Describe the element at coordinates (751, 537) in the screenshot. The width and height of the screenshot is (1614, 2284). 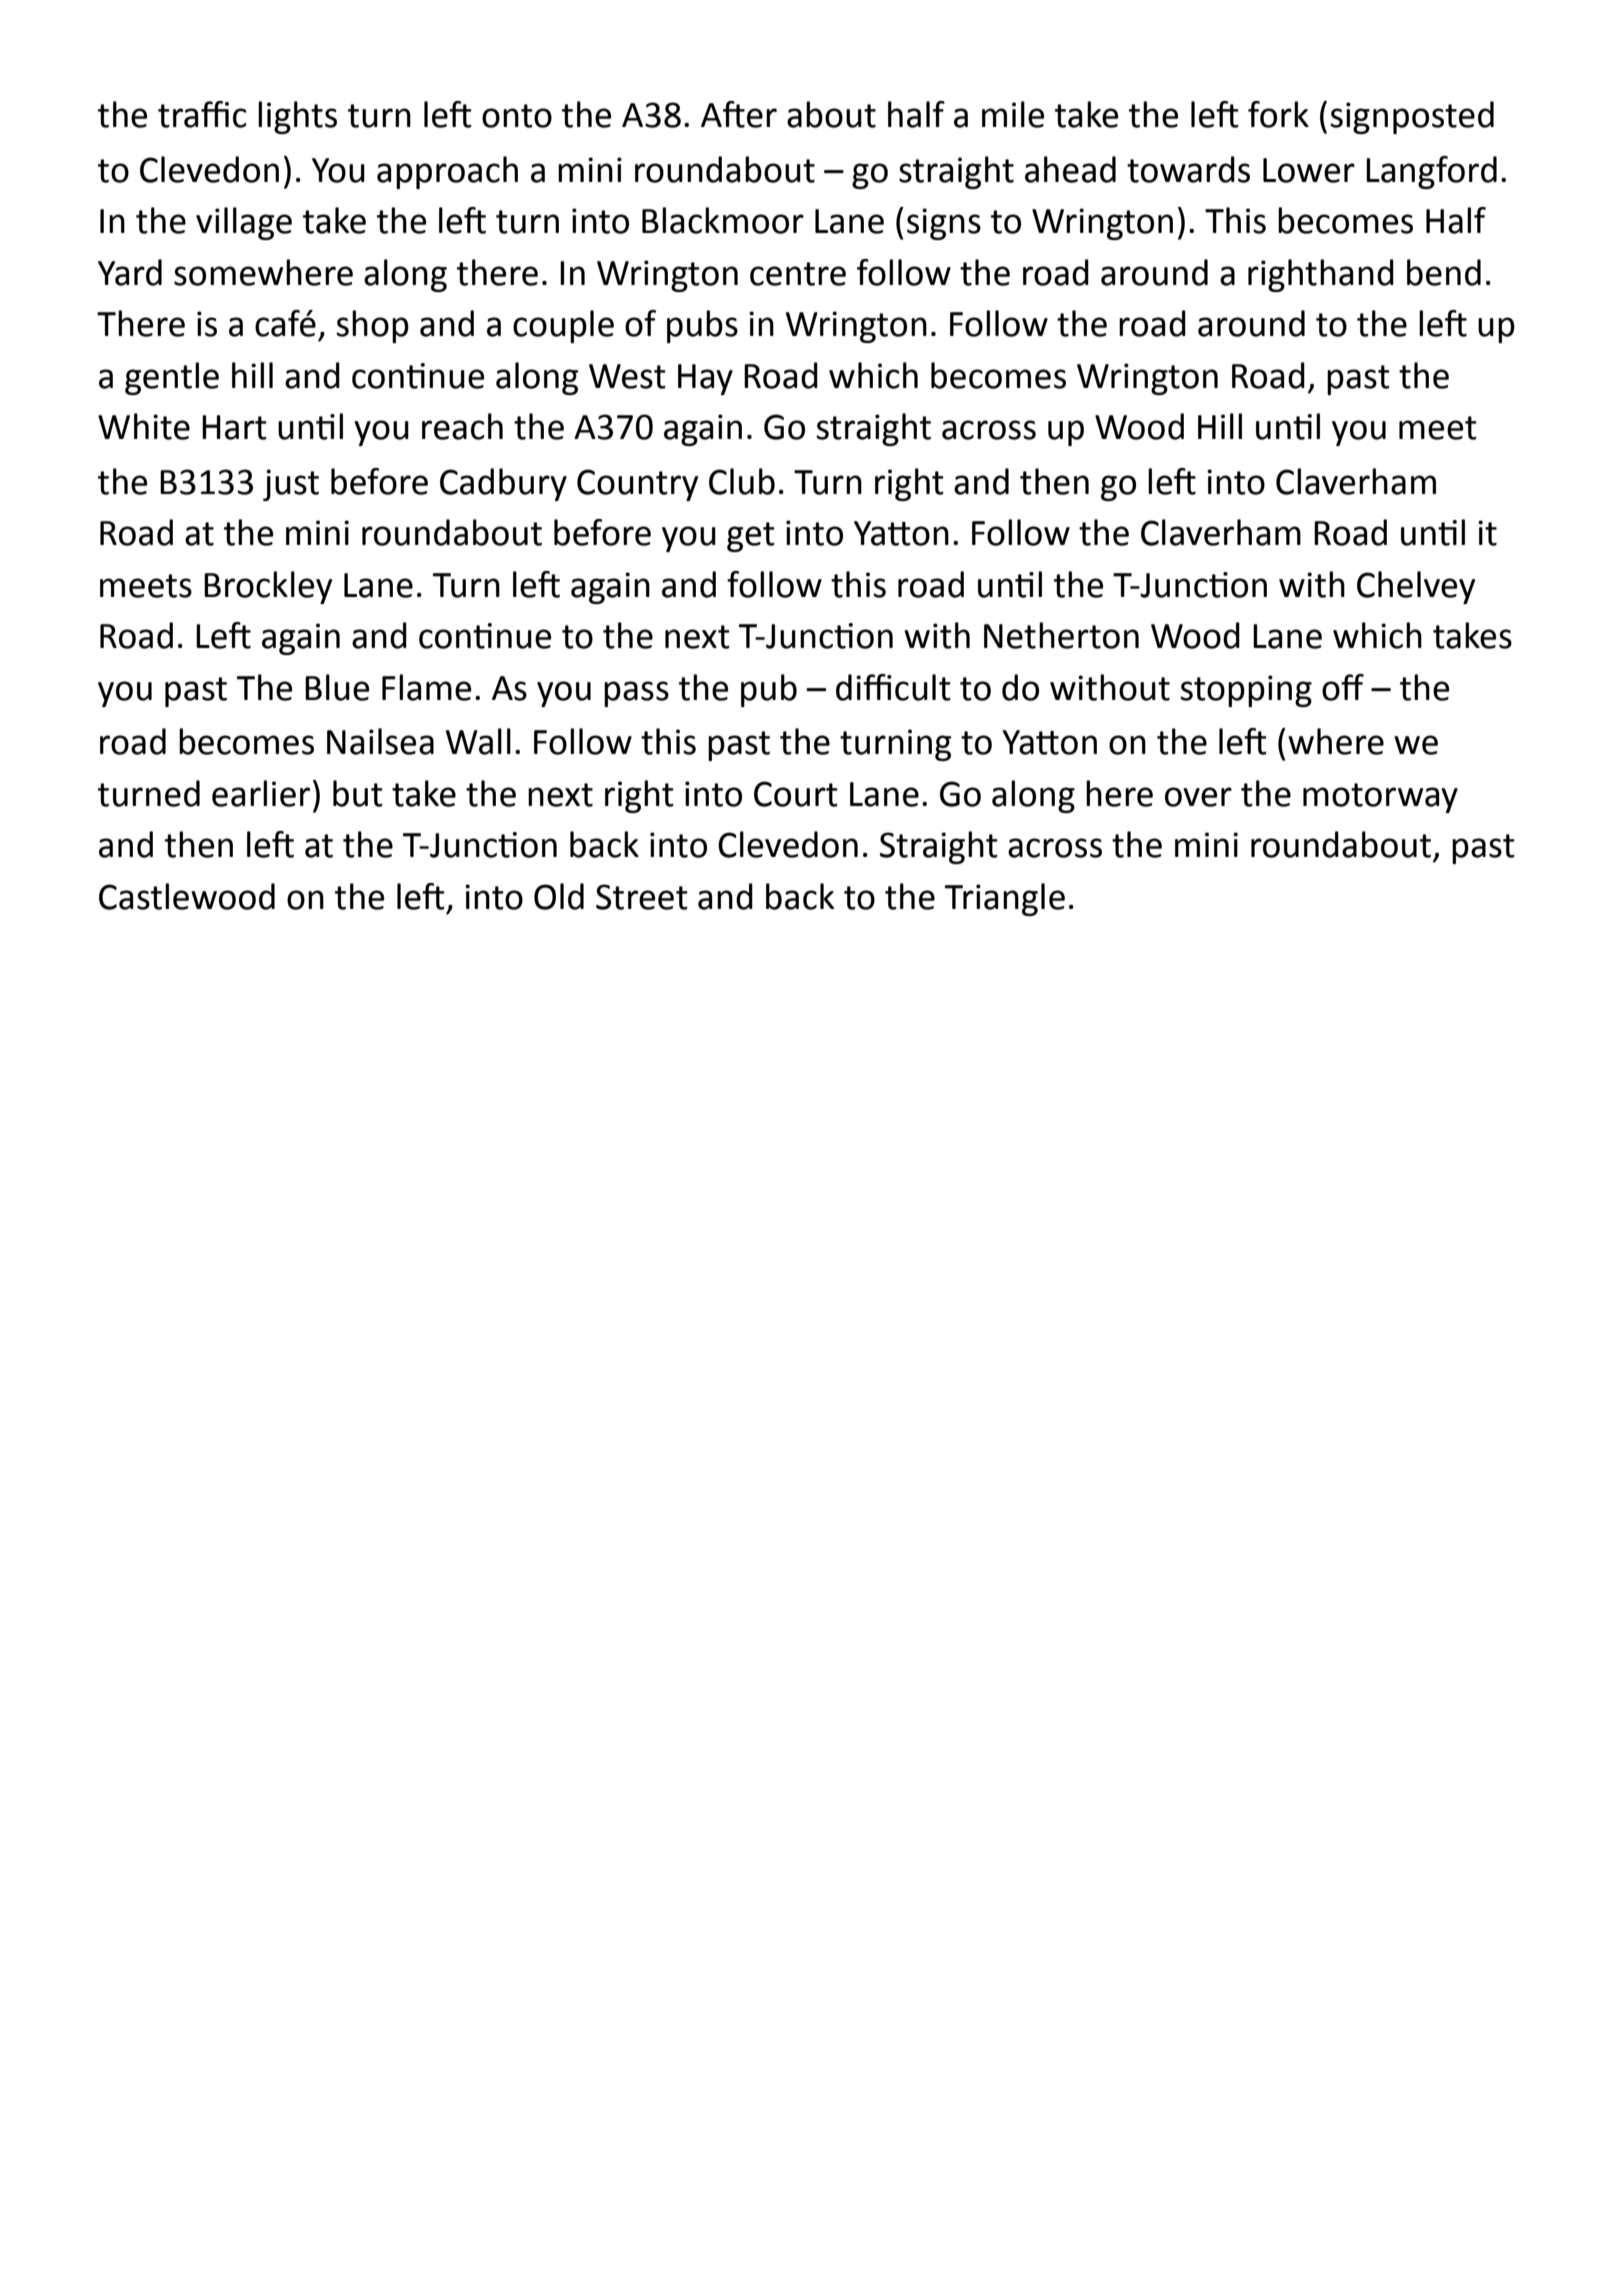
I see `get` at that location.
